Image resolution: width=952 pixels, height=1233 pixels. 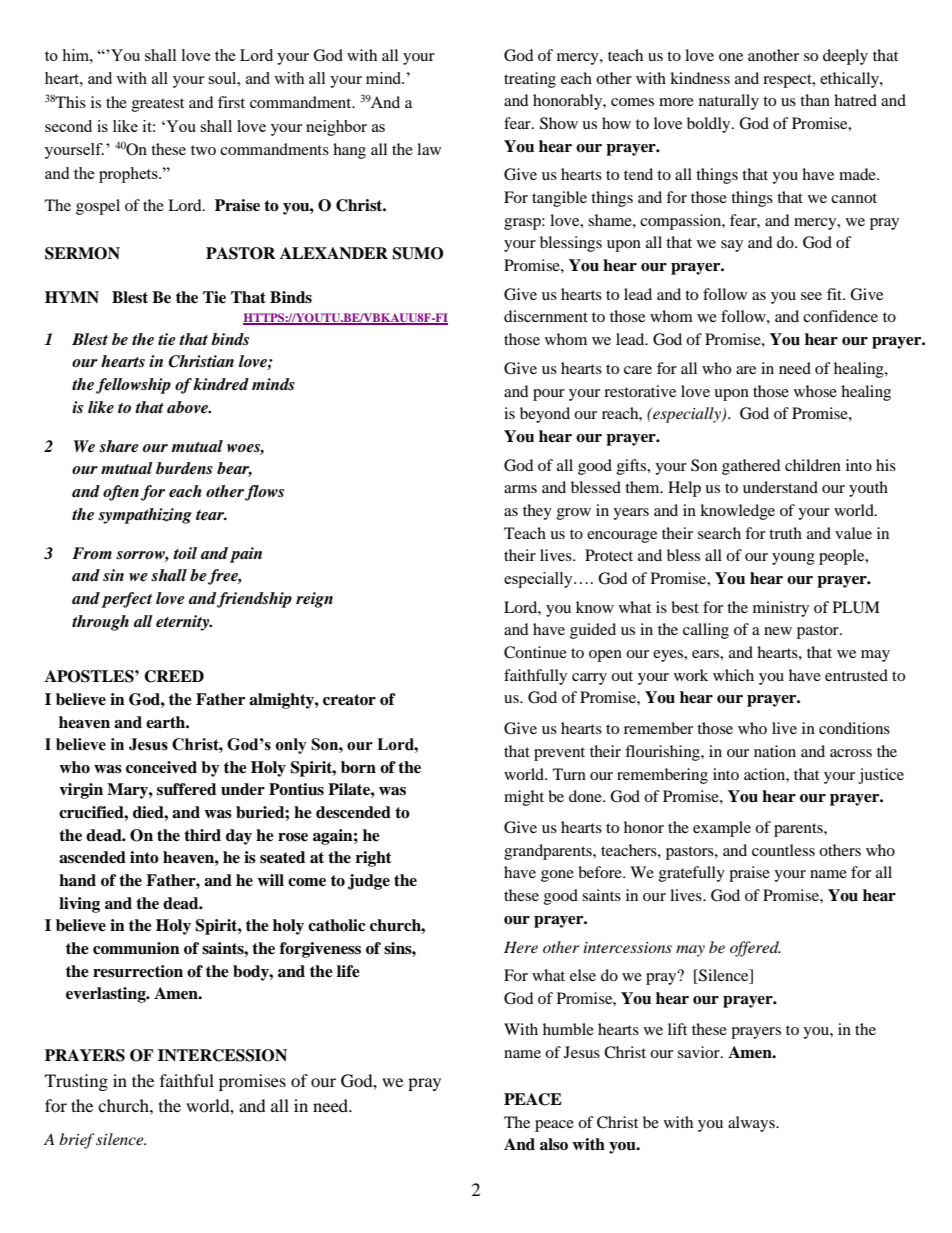 I want to click on ministry, so click(x=781, y=609).
